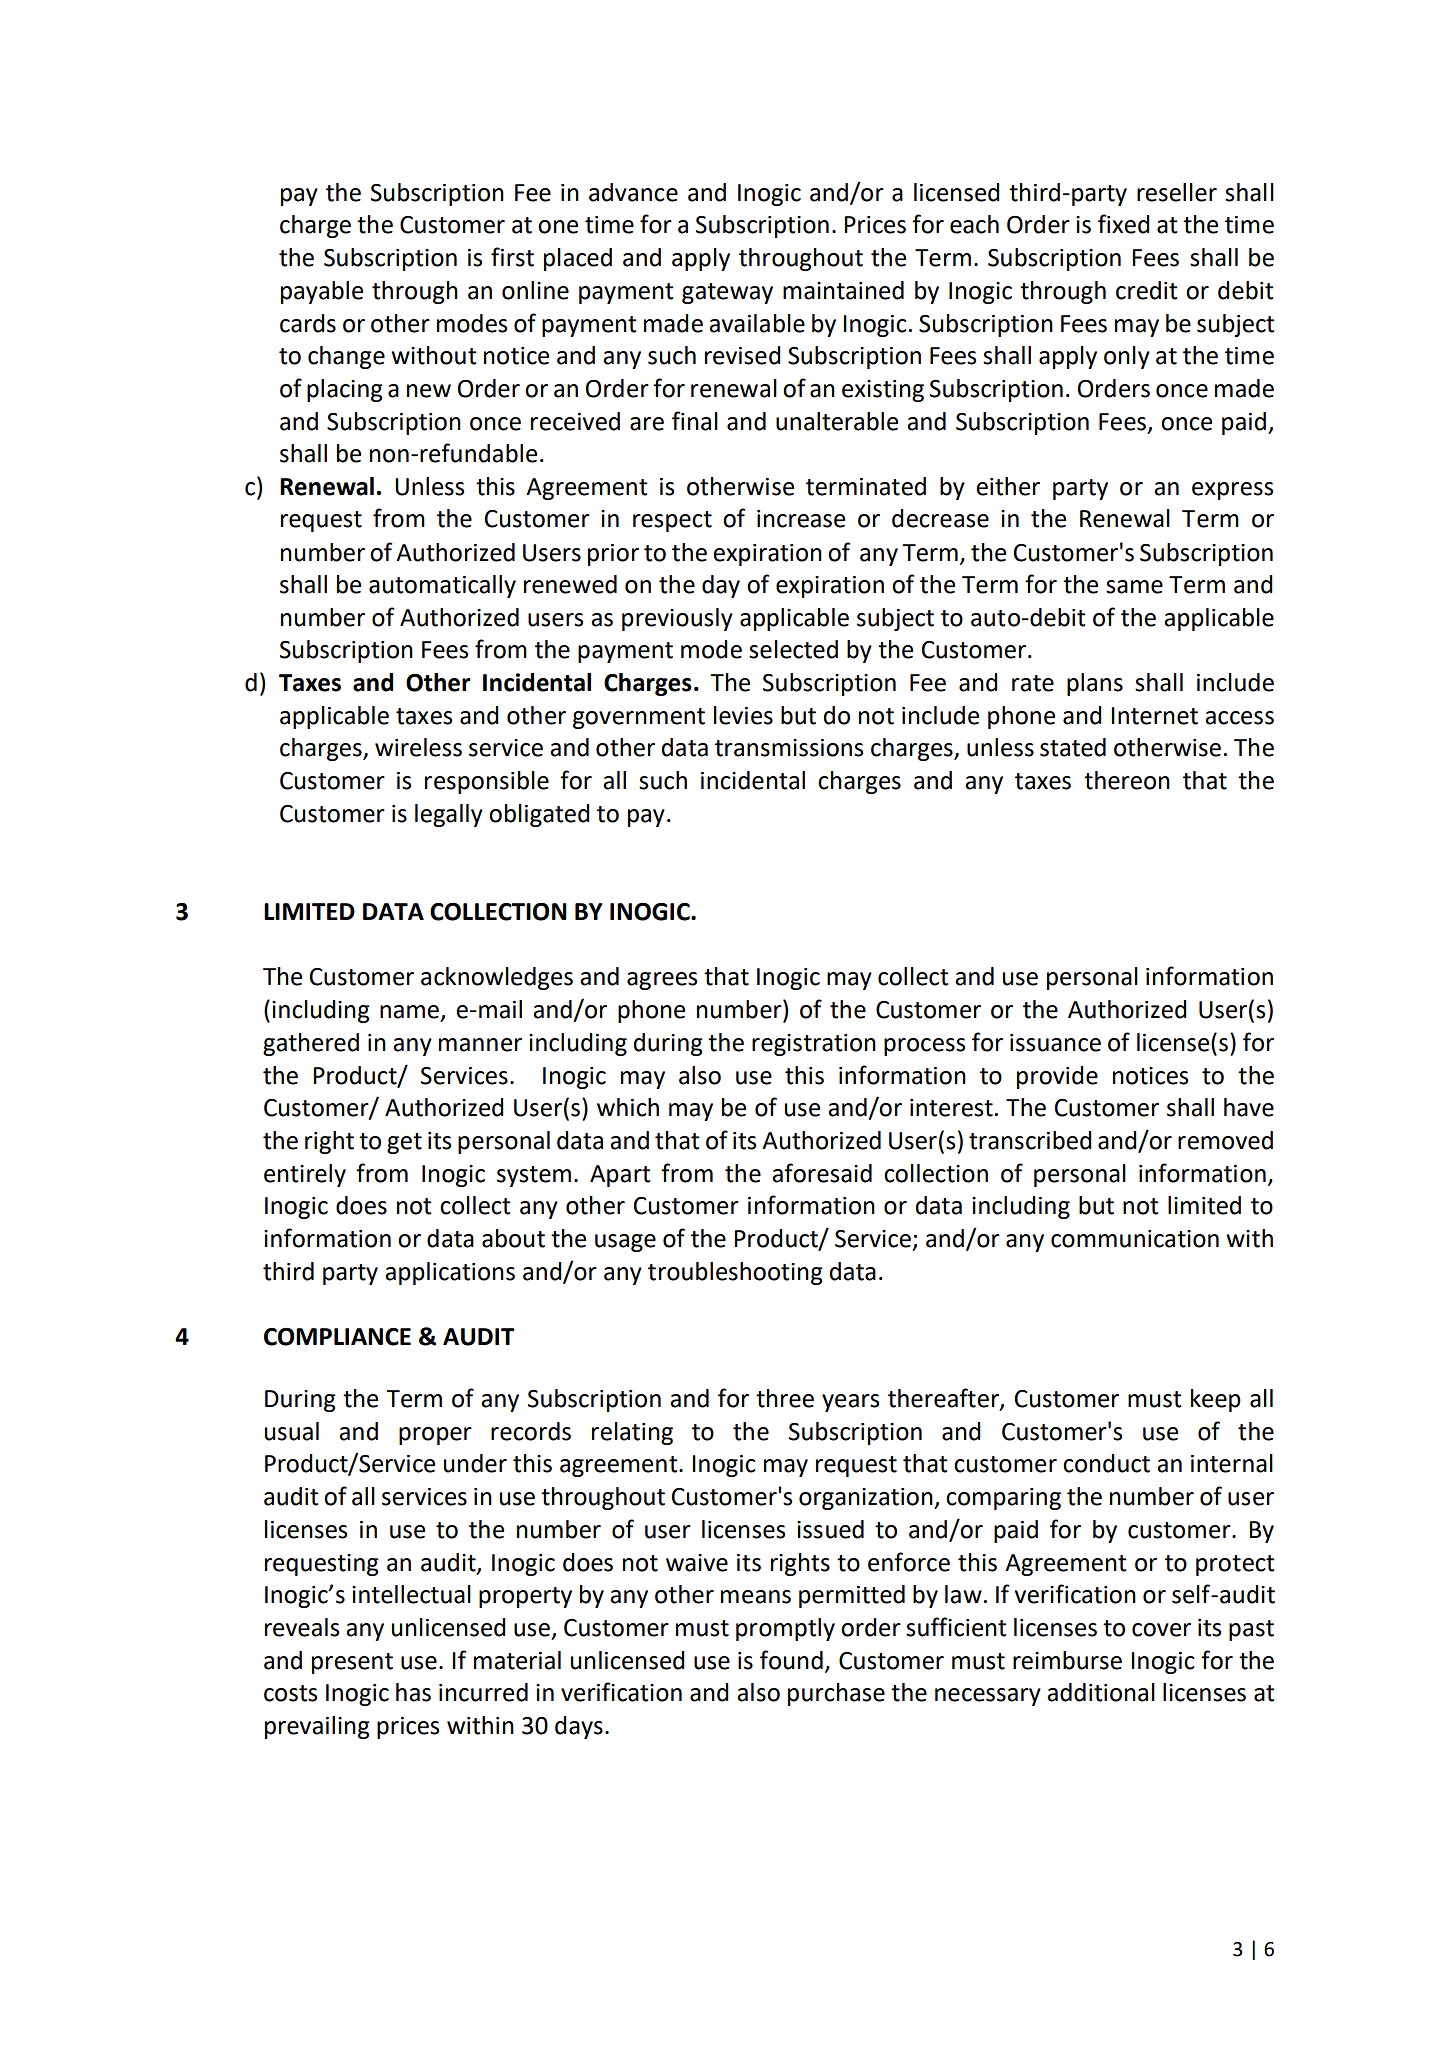  I want to click on fixed, so click(1124, 224).
